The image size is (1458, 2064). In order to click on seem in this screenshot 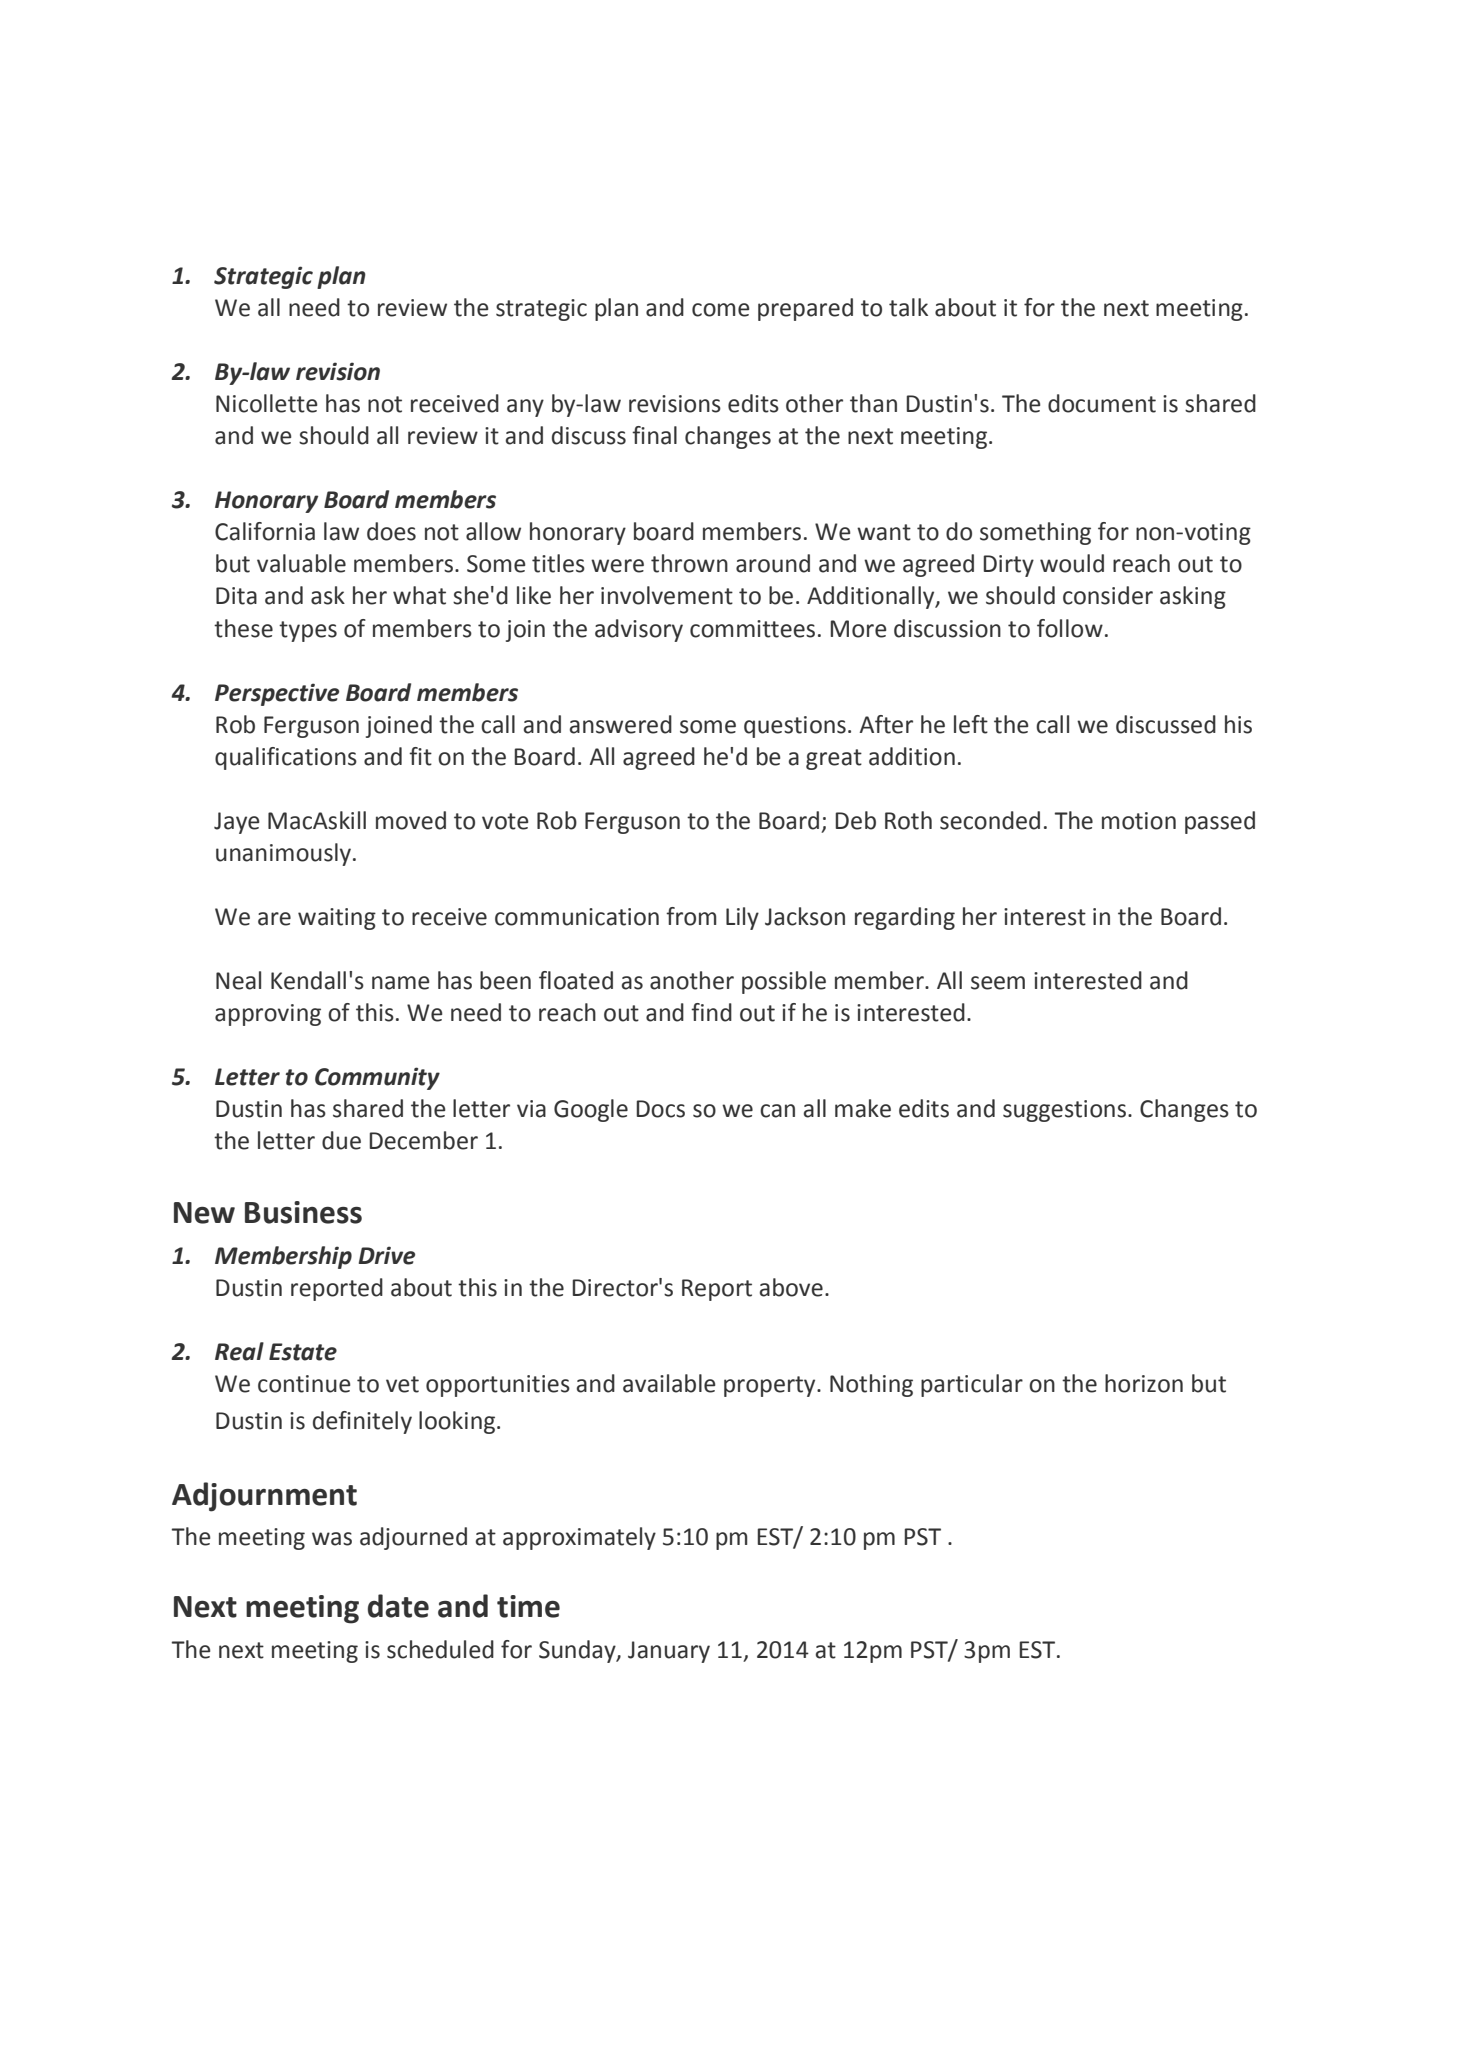, I will do `click(998, 983)`.
